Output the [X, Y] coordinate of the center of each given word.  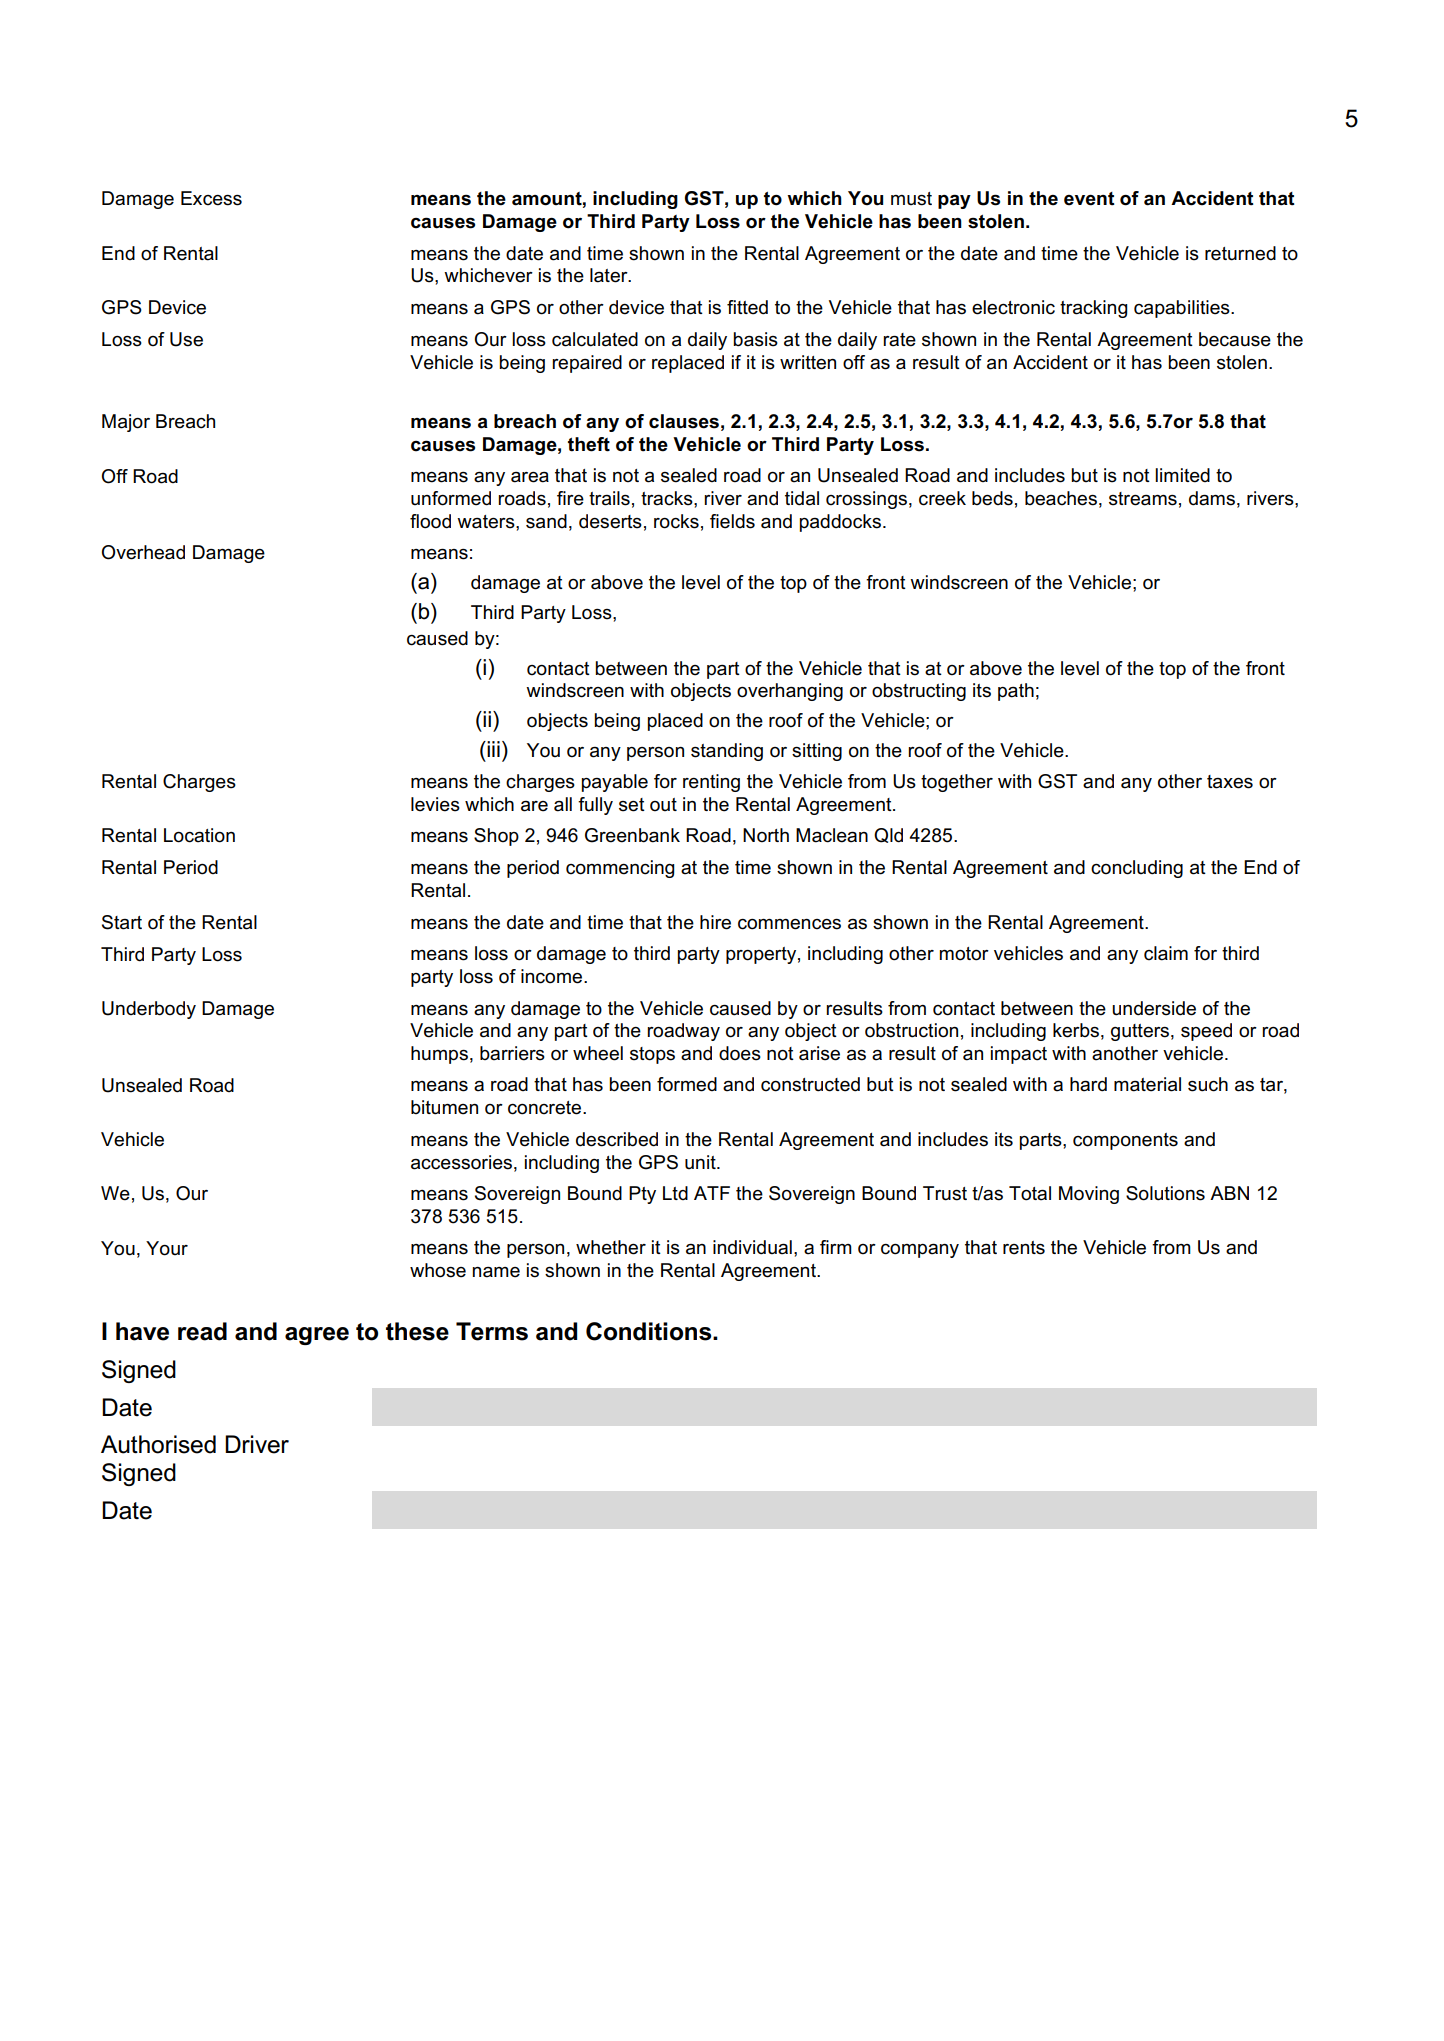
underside [1154, 1008]
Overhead [143, 552]
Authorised [158, 1444]
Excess [211, 198]
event [1089, 199]
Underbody [149, 1010]
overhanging [790, 692]
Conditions [650, 1331]
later [610, 275]
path [1016, 692]
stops [652, 1055]
